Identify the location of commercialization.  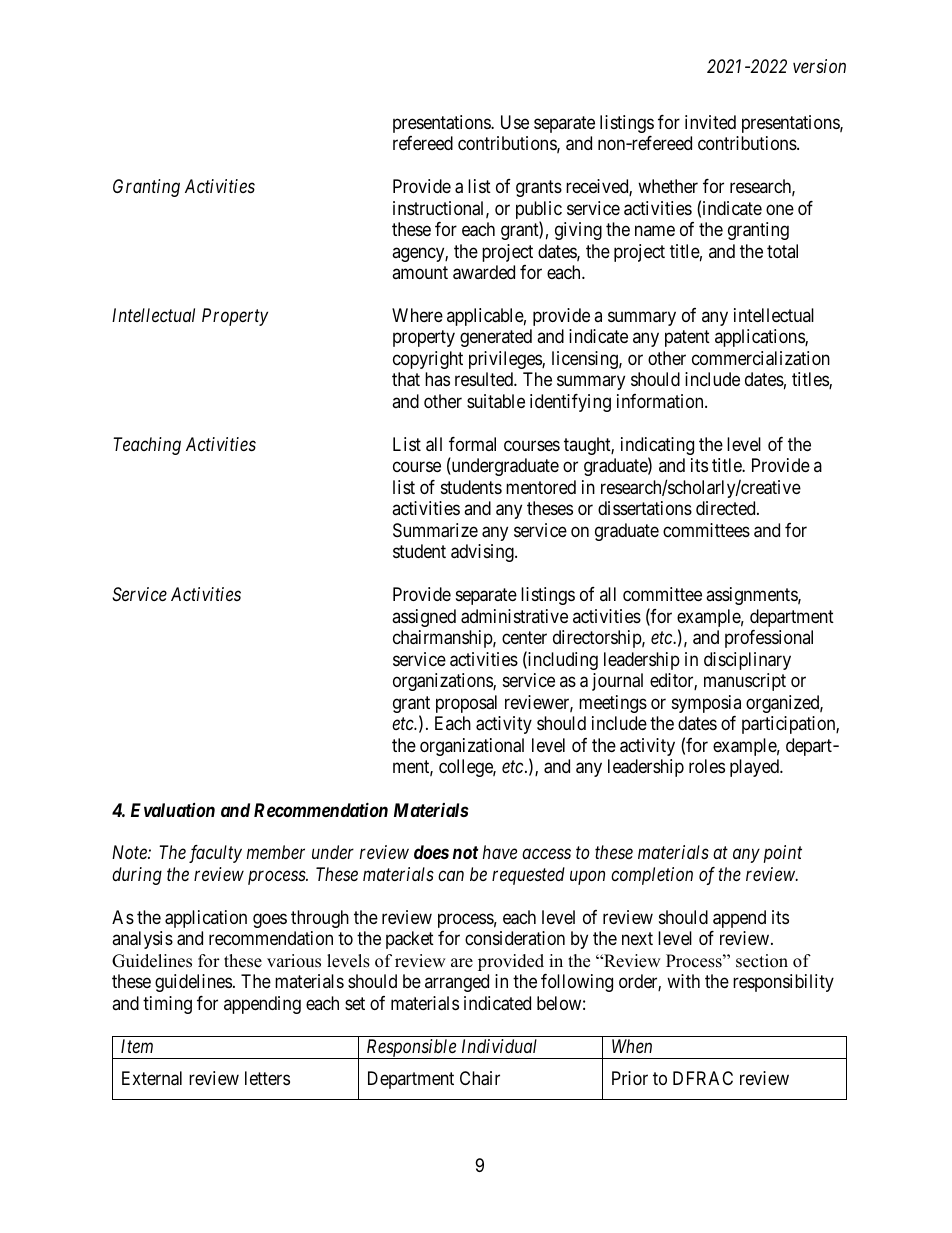
(761, 358).
